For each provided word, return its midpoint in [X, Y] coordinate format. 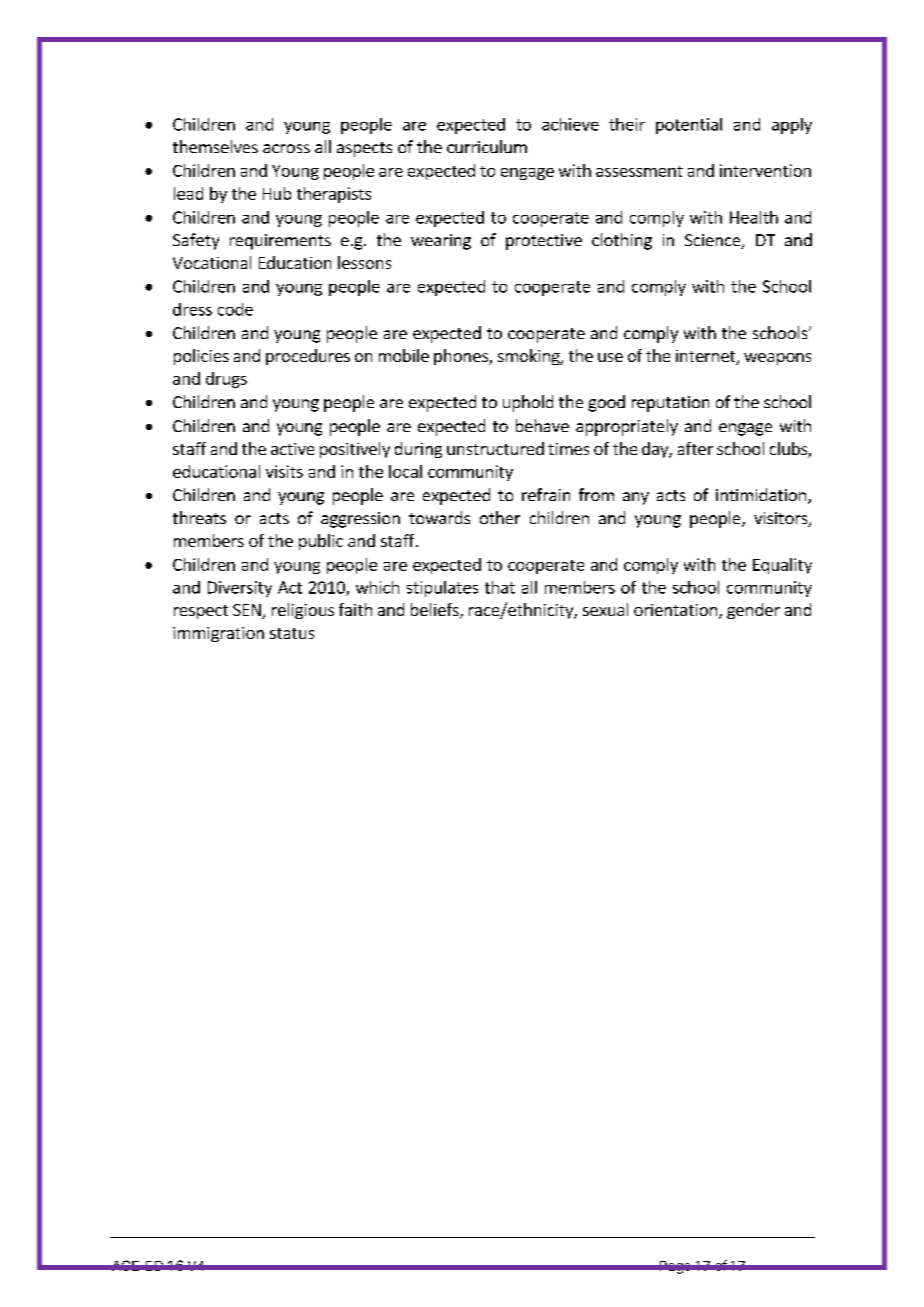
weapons [777, 359]
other [500, 517]
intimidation [761, 494]
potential [689, 126]
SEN [248, 611]
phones [462, 357]
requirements [280, 242]
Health [754, 217]
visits [284, 471]
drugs [226, 380]
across [286, 148]
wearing [441, 242]
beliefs [436, 611]
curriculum [487, 146]
